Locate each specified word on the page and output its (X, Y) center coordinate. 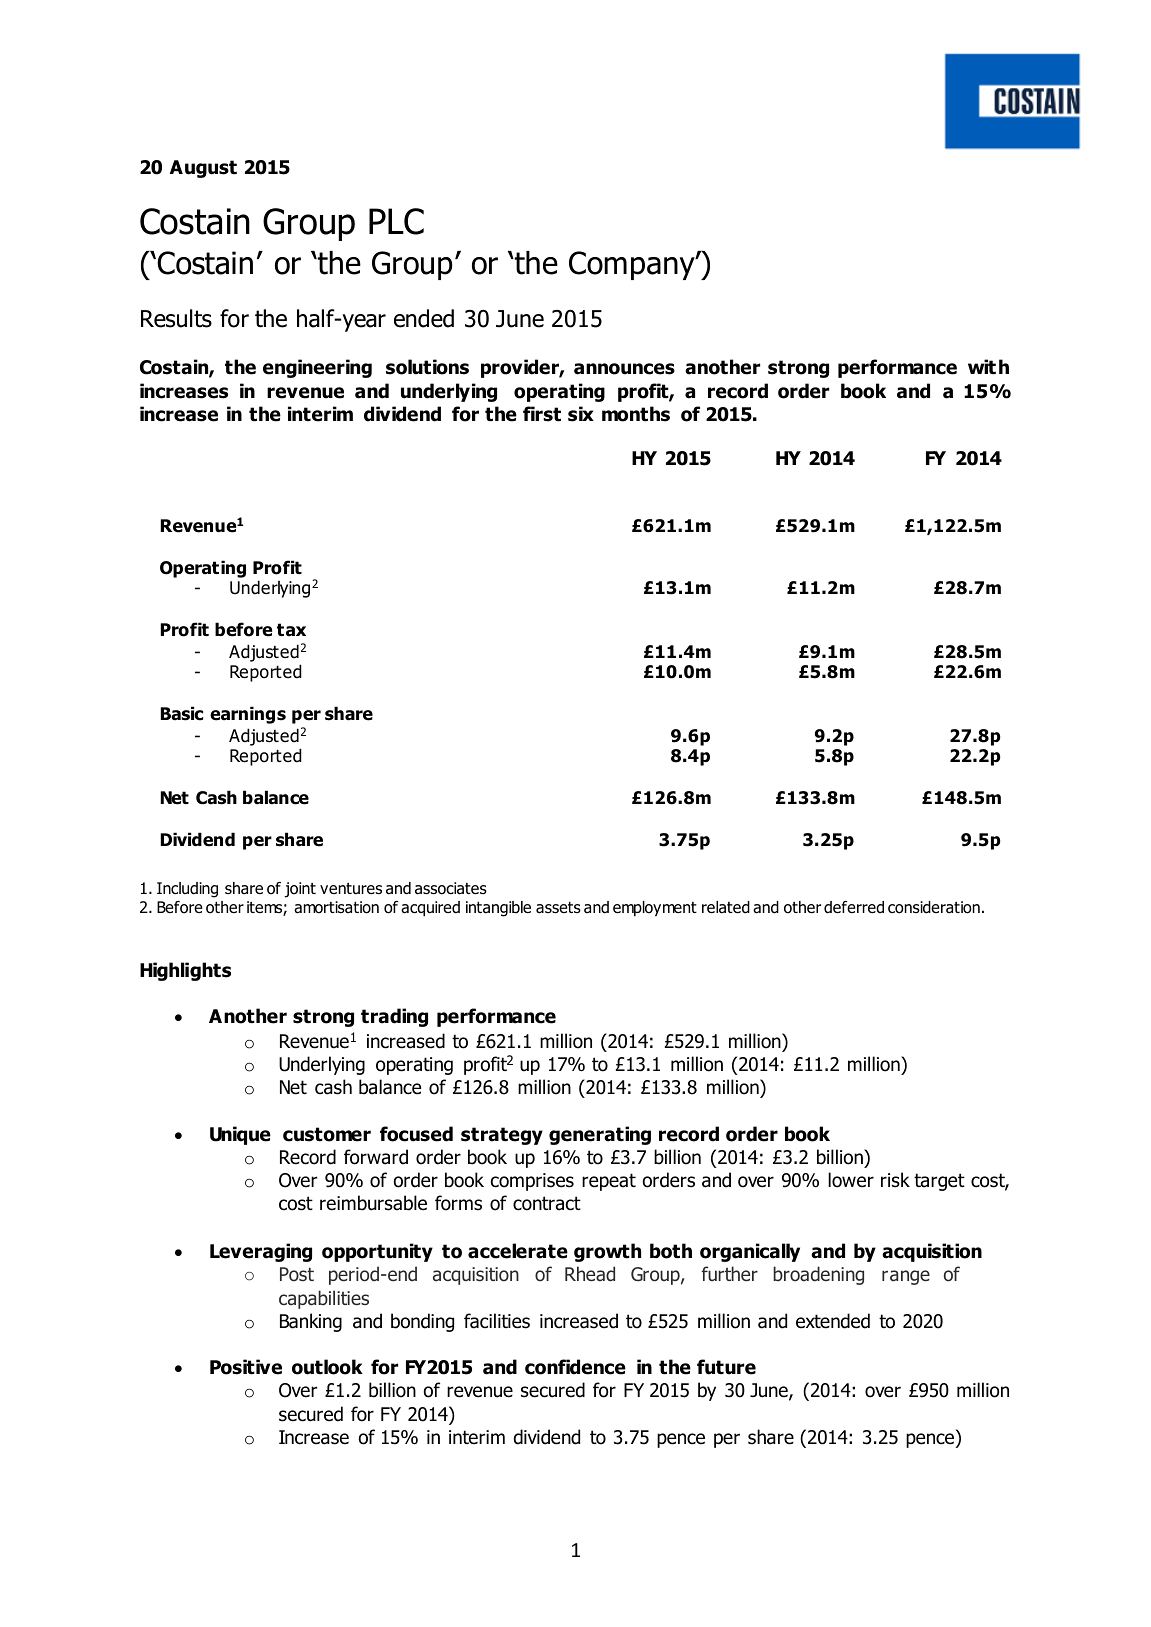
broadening (818, 1275)
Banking (311, 1322)
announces (624, 369)
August (203, 169)
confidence (575, 1367)
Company (633, 265)
